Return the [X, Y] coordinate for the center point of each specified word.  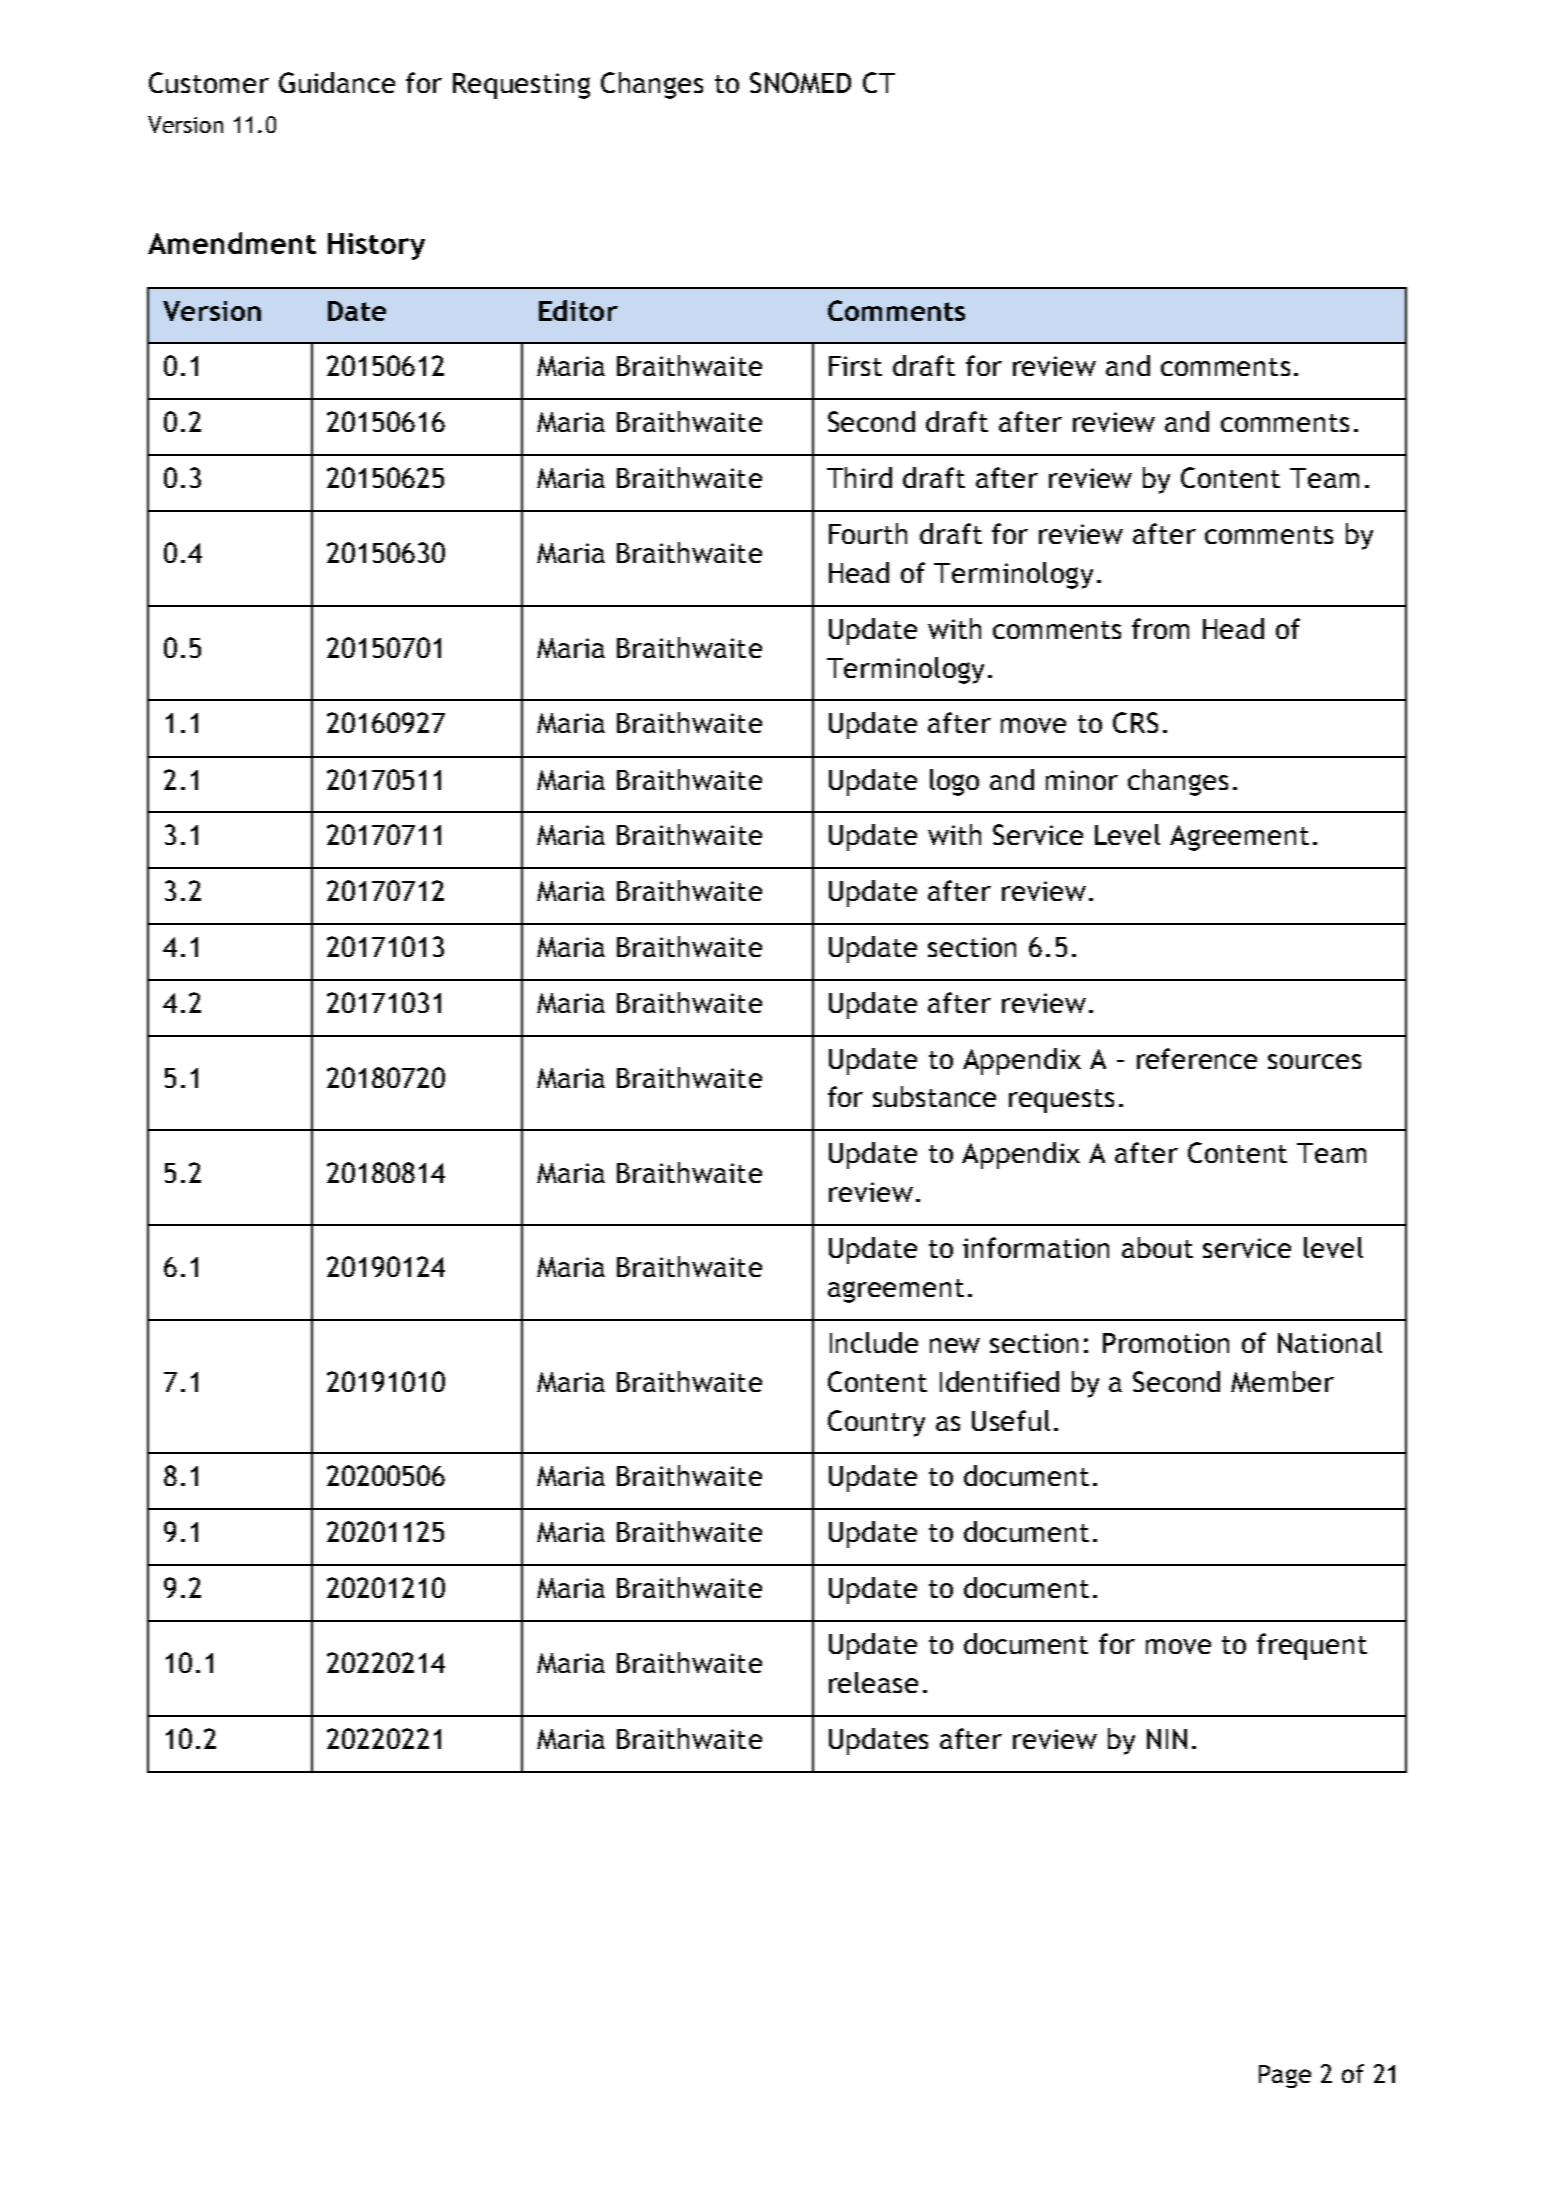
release [873, 1682]
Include [874, 1342]
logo [954, 782]
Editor [578, 310]
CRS [1135, 722]
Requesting [521, 86]
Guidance [337, 82]
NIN [1167, 1739]
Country [876, 1423]
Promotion [1166, 1343]
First [855, 366]
